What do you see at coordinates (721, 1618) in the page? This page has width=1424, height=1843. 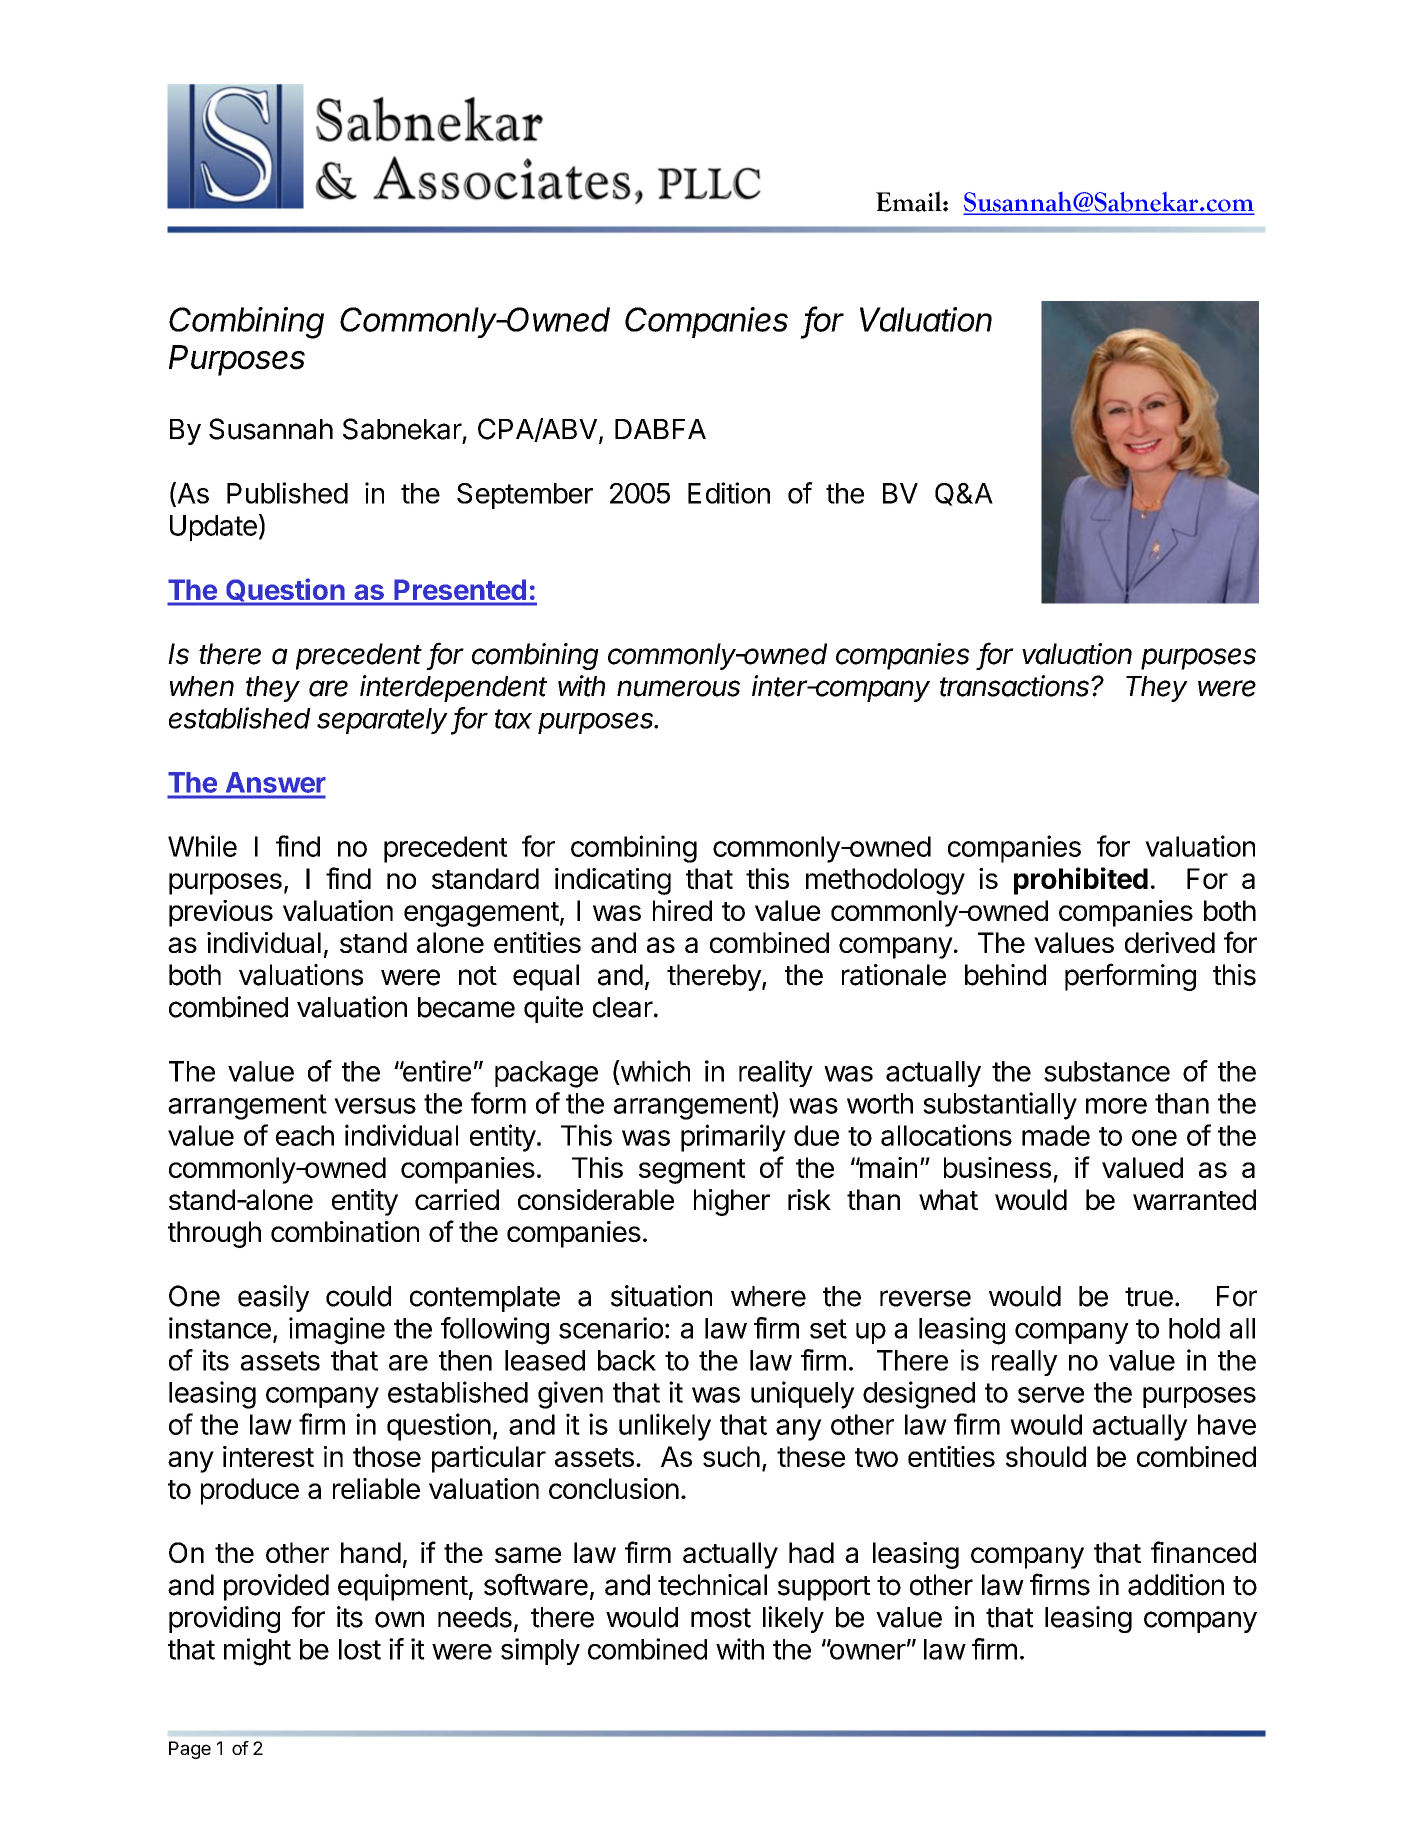 I see `most` at bounding box center [721, 1618].
